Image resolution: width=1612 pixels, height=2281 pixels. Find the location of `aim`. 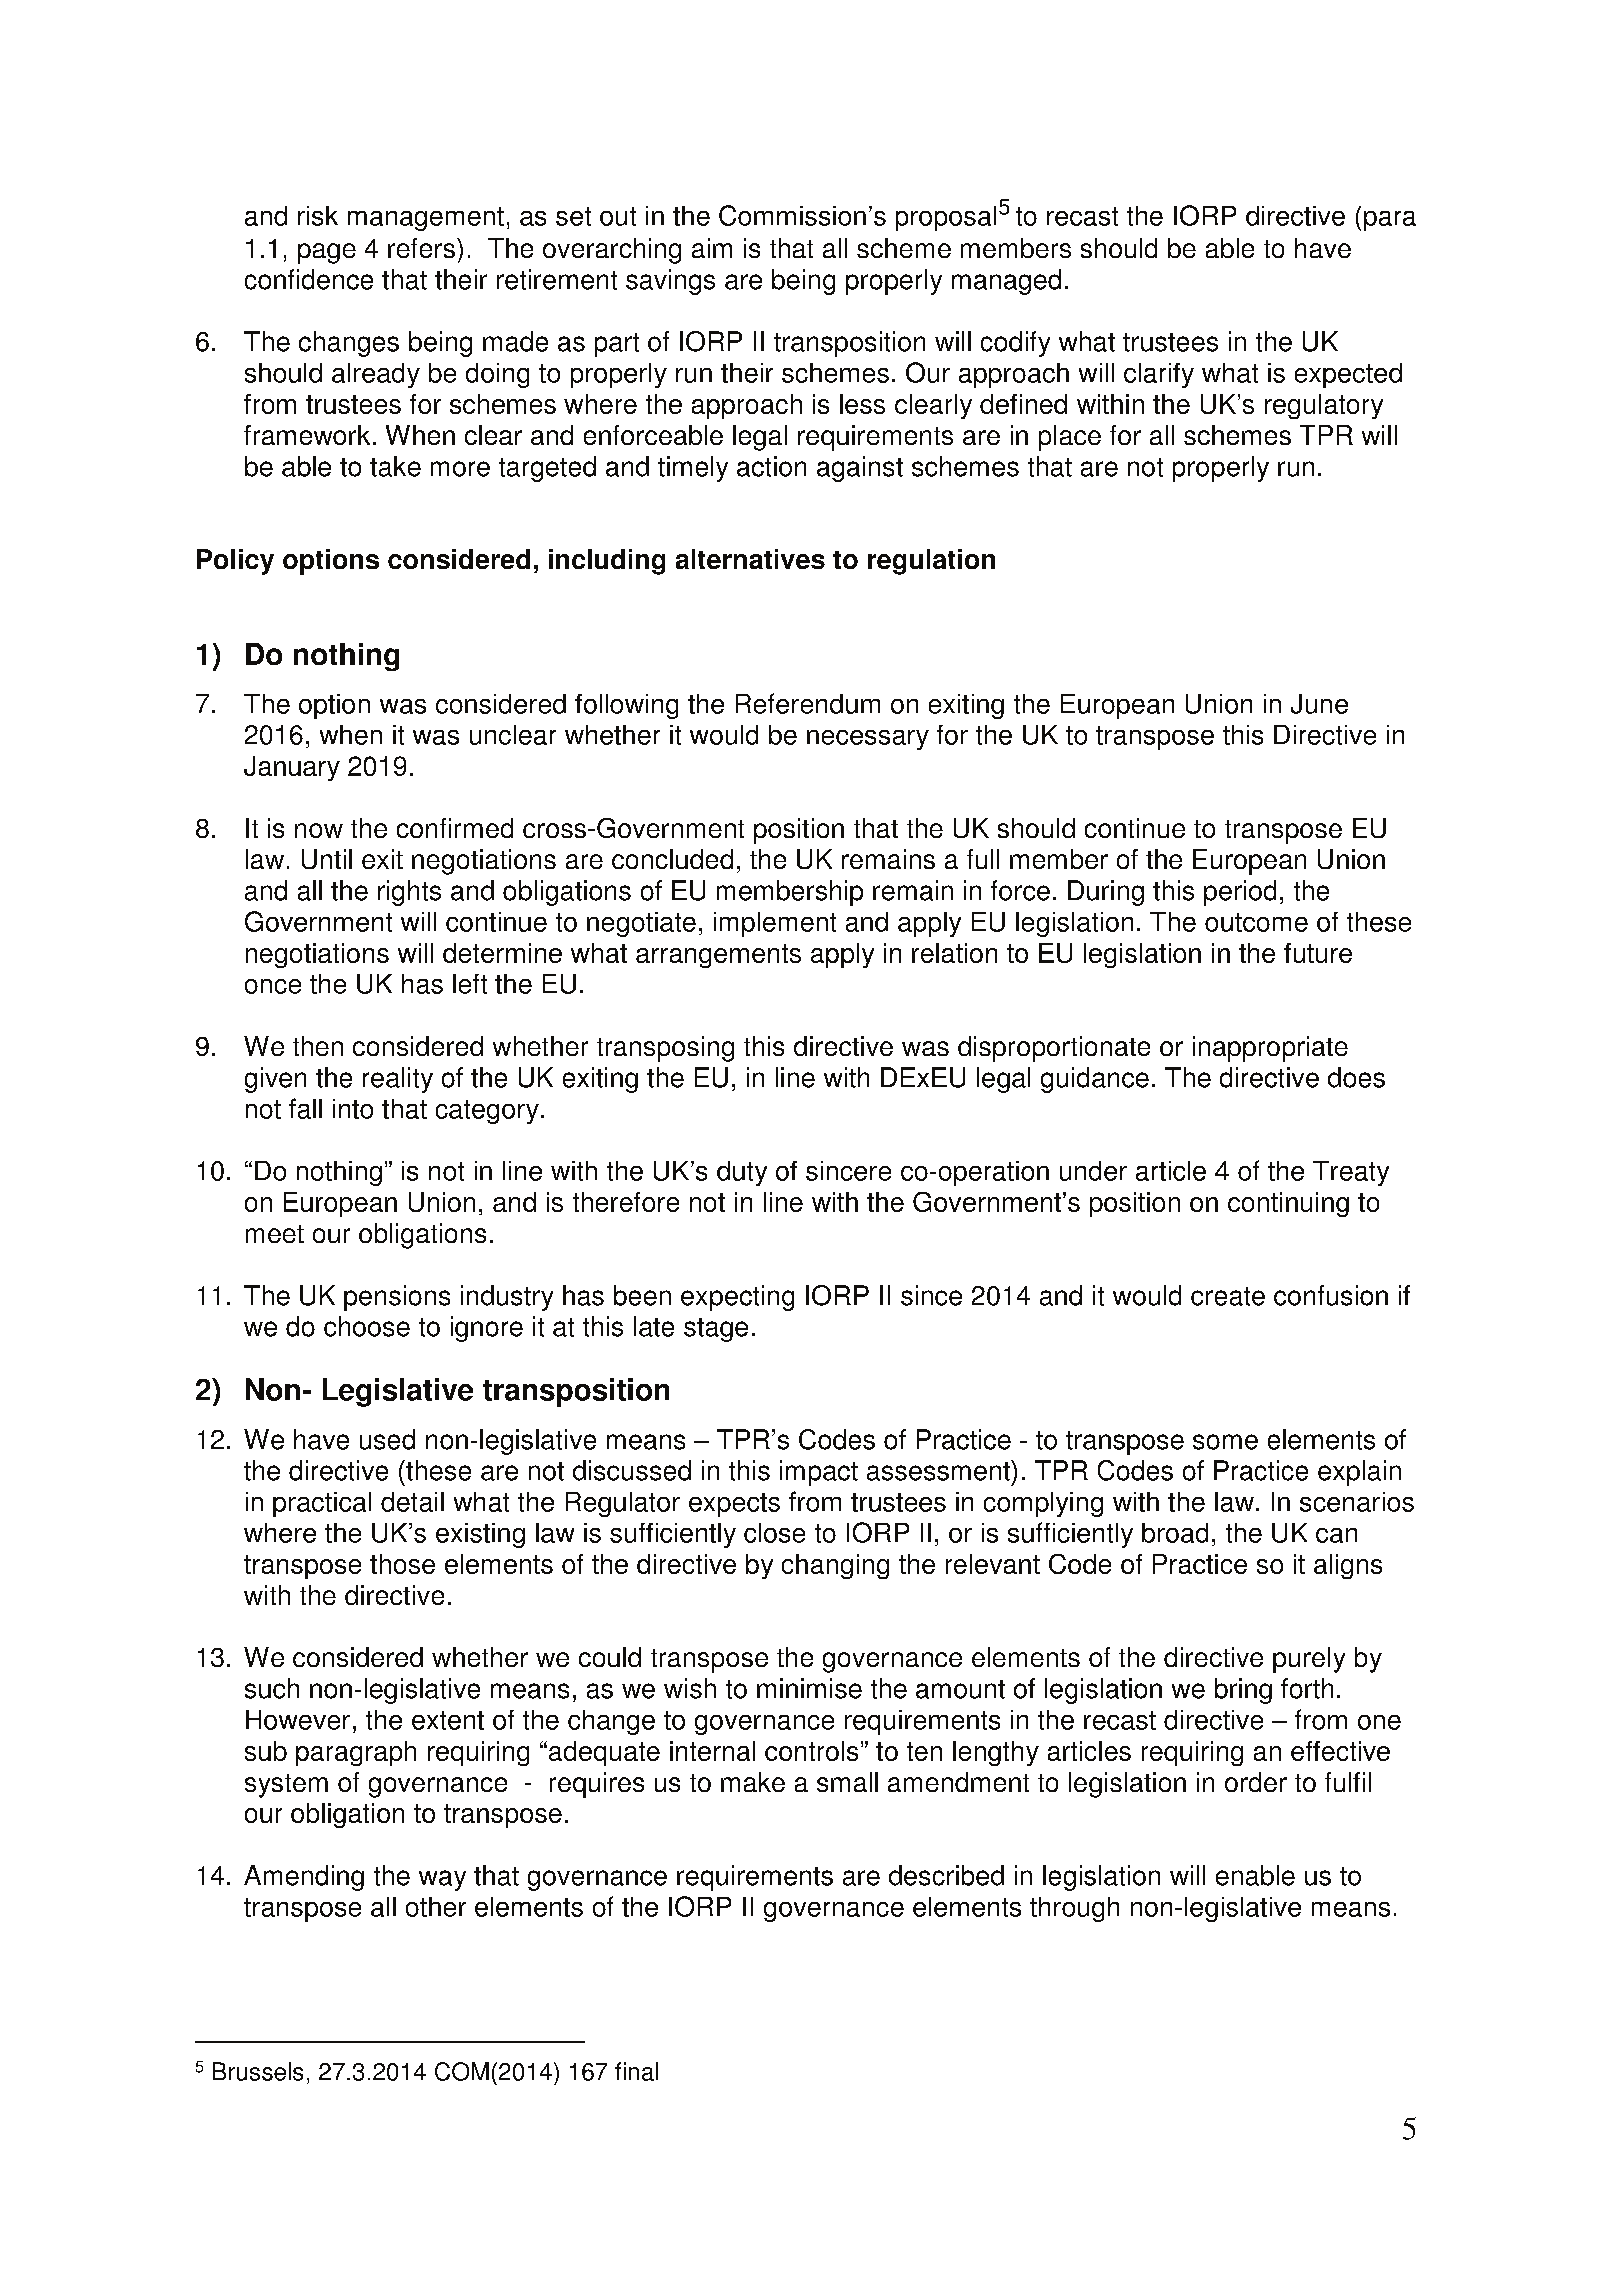

aim is located at coordinates (712, 248).
